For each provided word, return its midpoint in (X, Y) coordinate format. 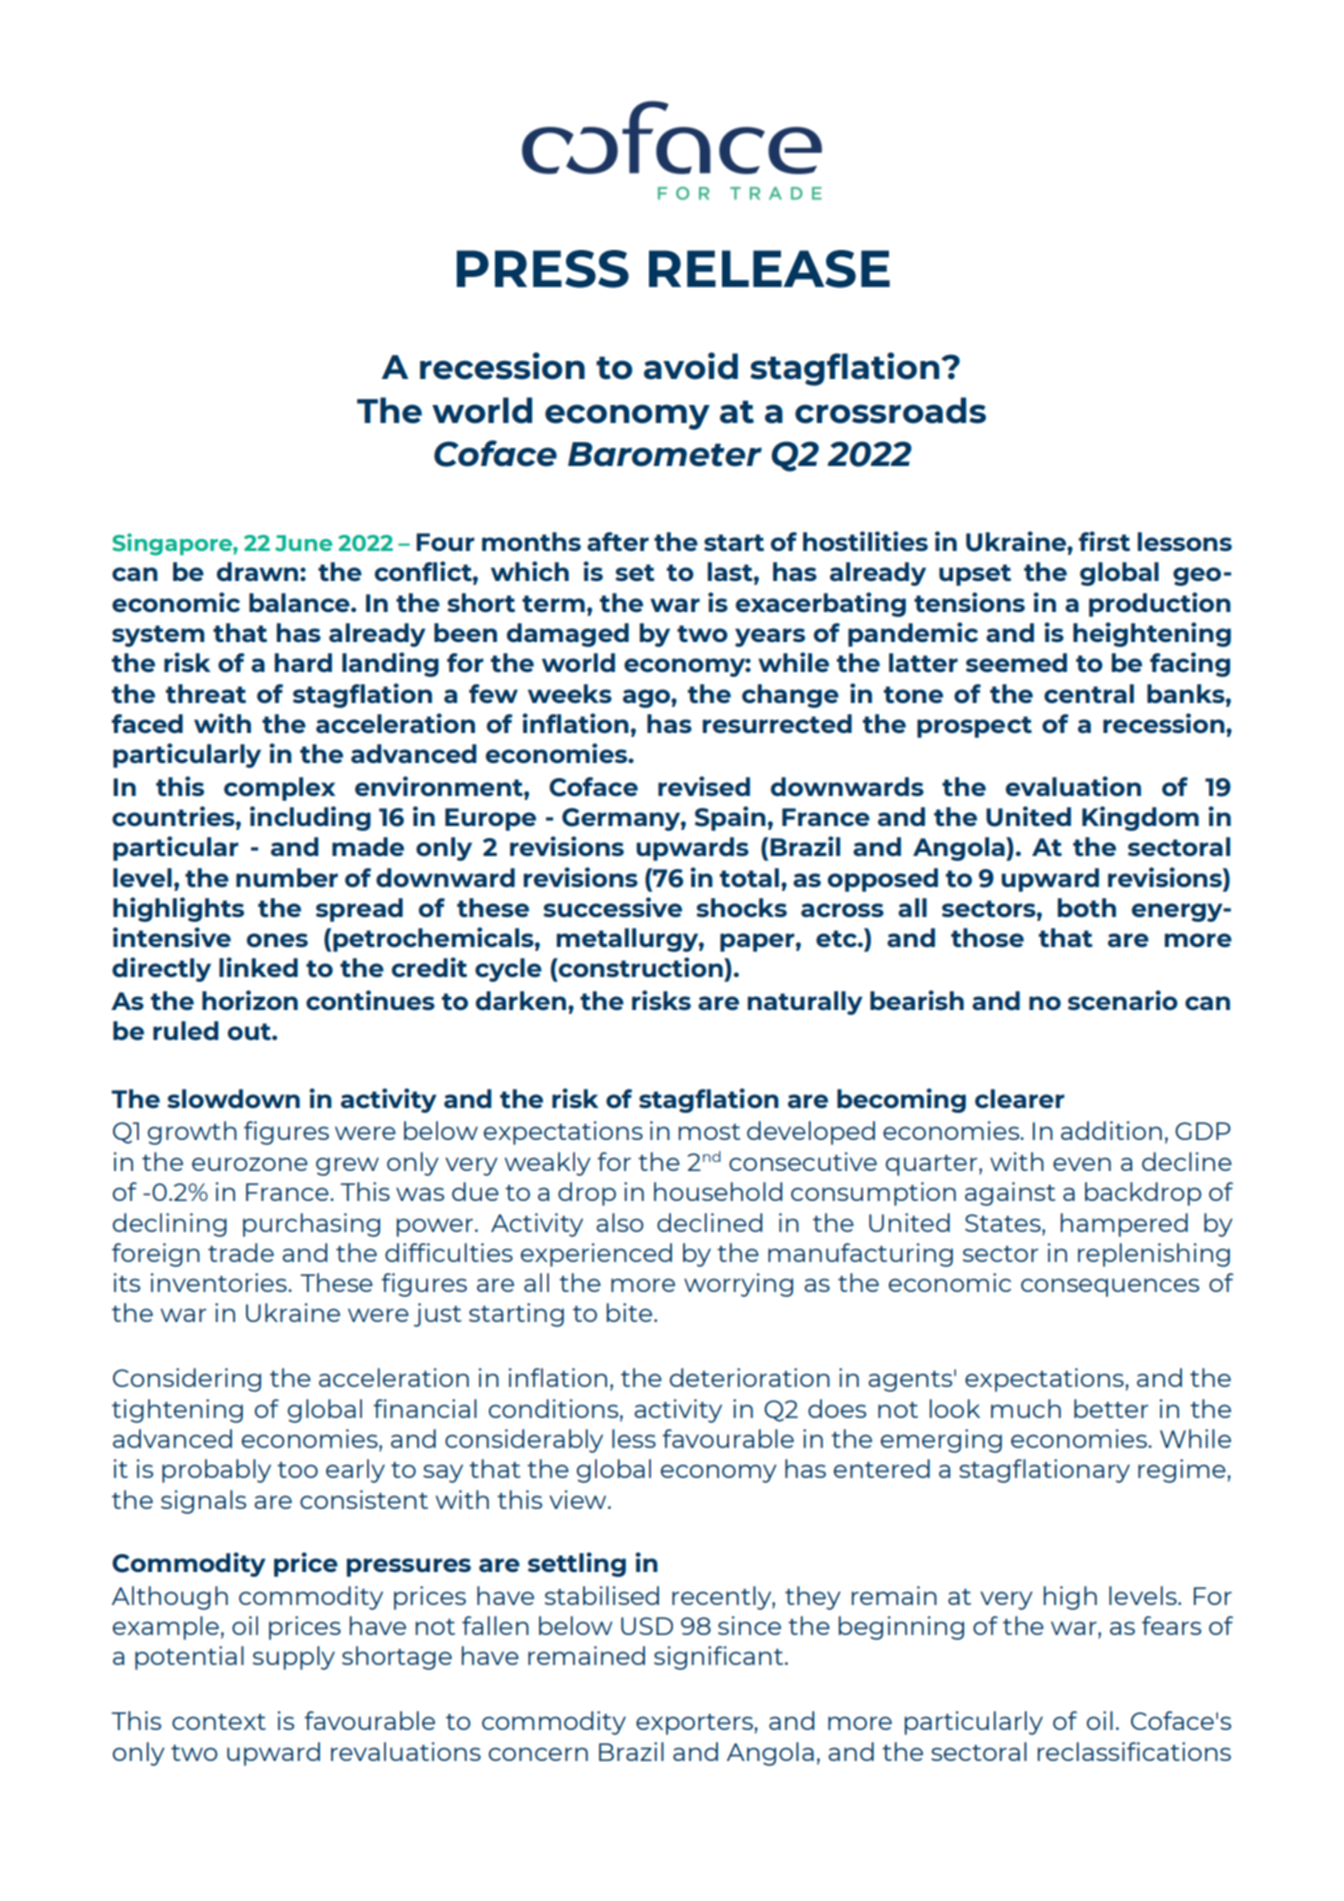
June (303, 543)
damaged (568, 635)
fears (1171, 1625)
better (1111, 1408)
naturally (805, 1003)
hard (303, 662)
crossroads (890, 410)
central (1089, 693)
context (219, 1722)
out (250, 1031)
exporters (695, 1724)
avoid (691, 366)
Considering (187, 1380)
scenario (1123, 1000)
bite (630, 1312)
